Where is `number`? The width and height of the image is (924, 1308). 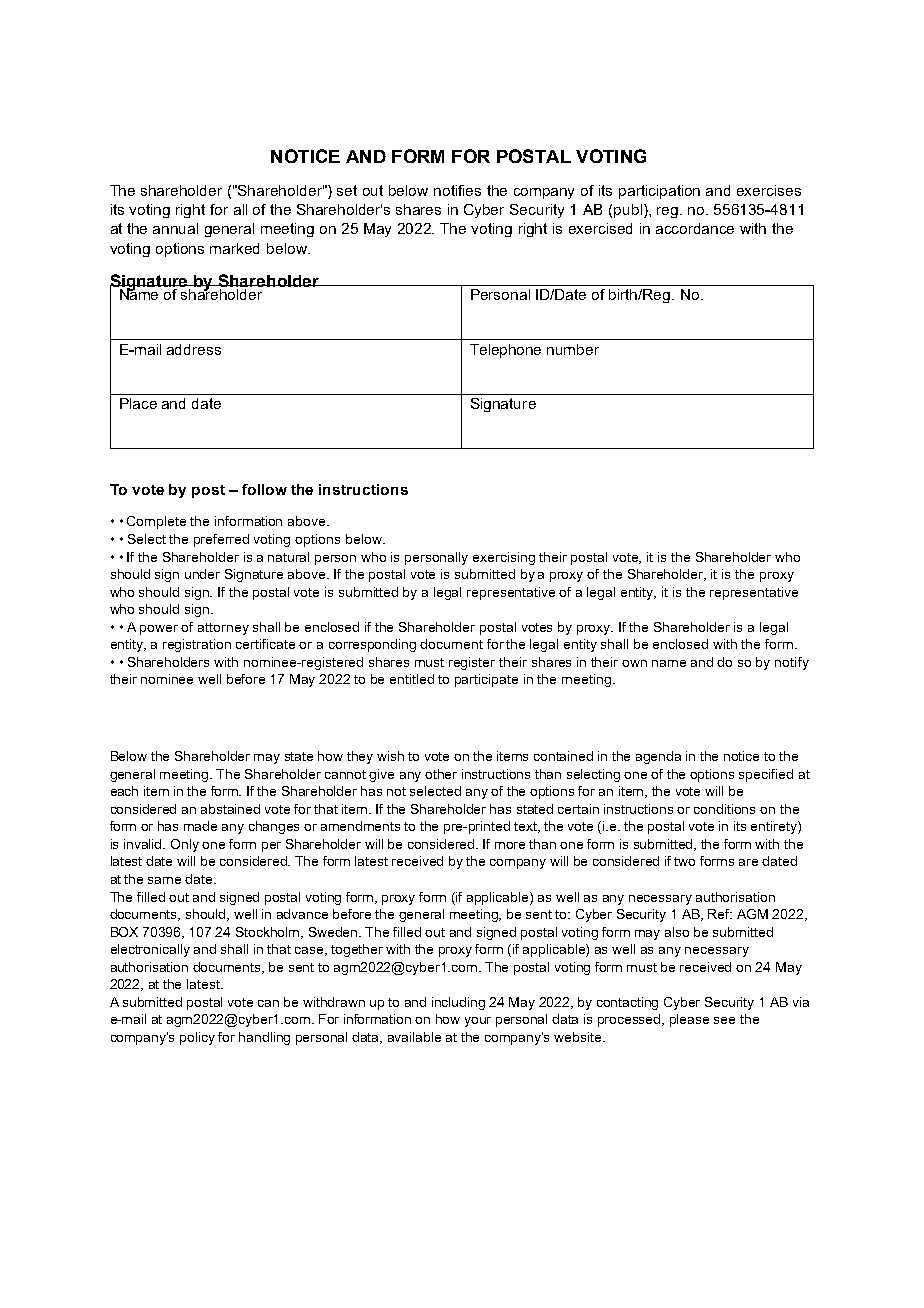
number is located at coordinates (573, 349).
